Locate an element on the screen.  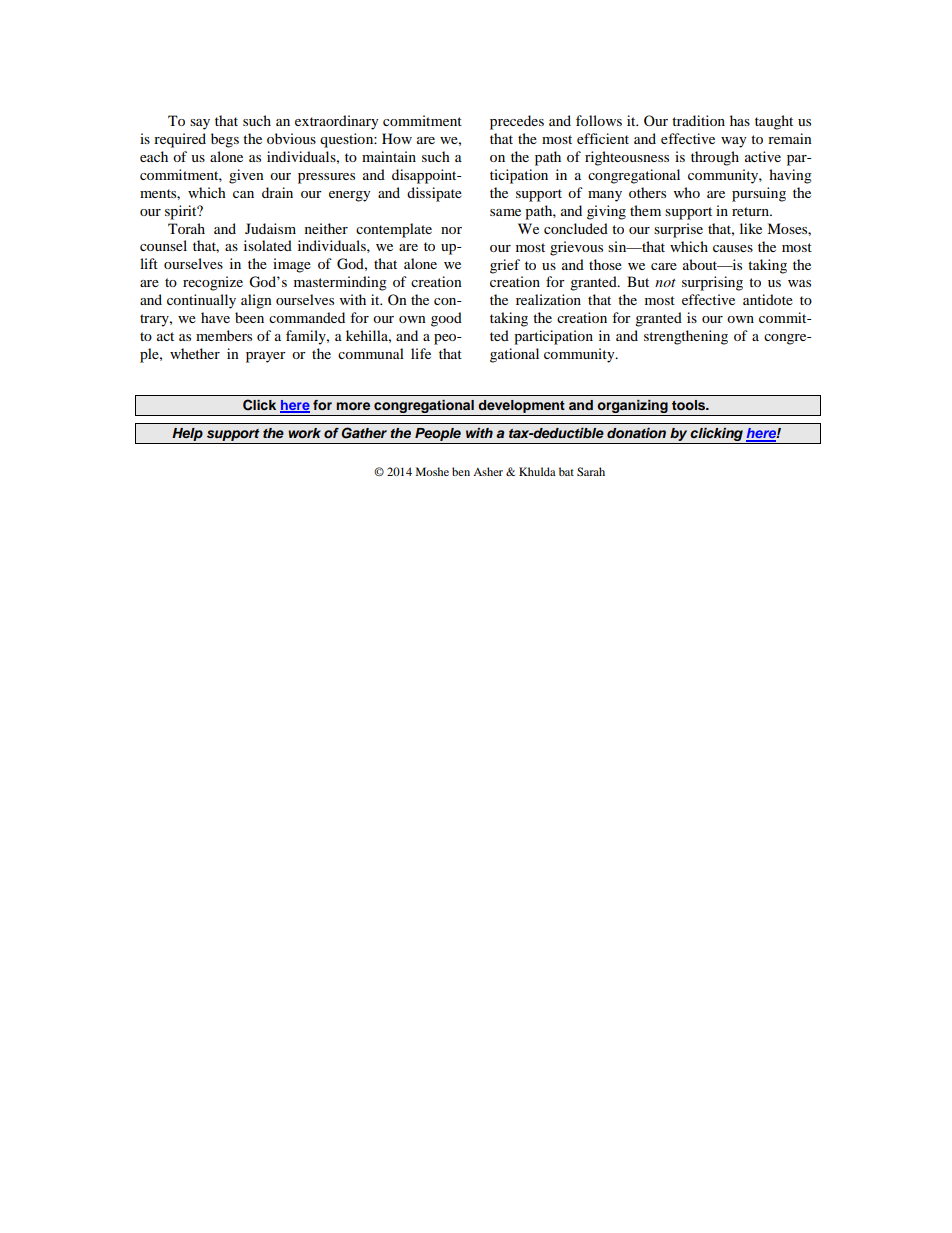
has is located at coordinates (740, 120).
